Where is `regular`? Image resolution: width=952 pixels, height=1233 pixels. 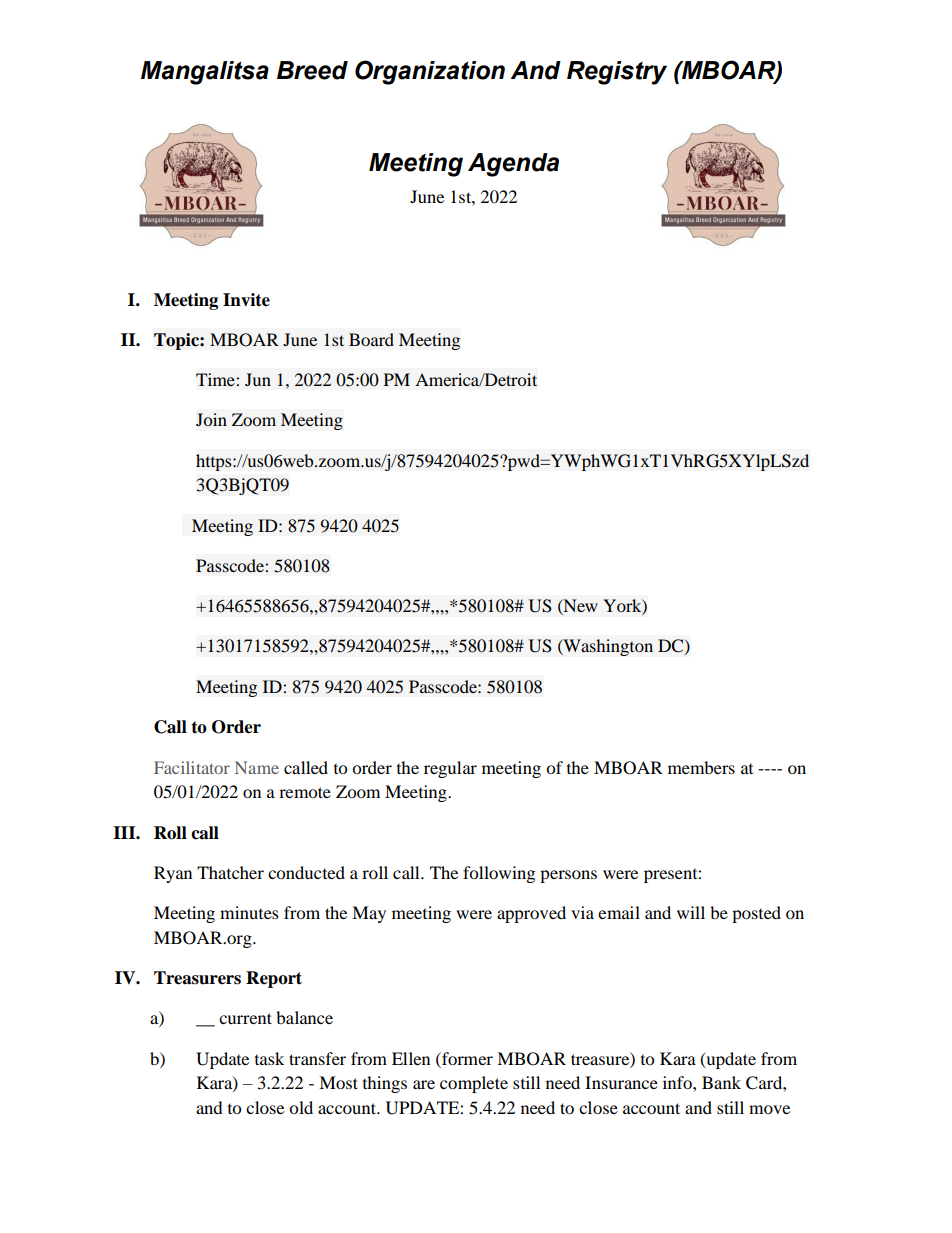 regular is located at coordinates (450, 769).
